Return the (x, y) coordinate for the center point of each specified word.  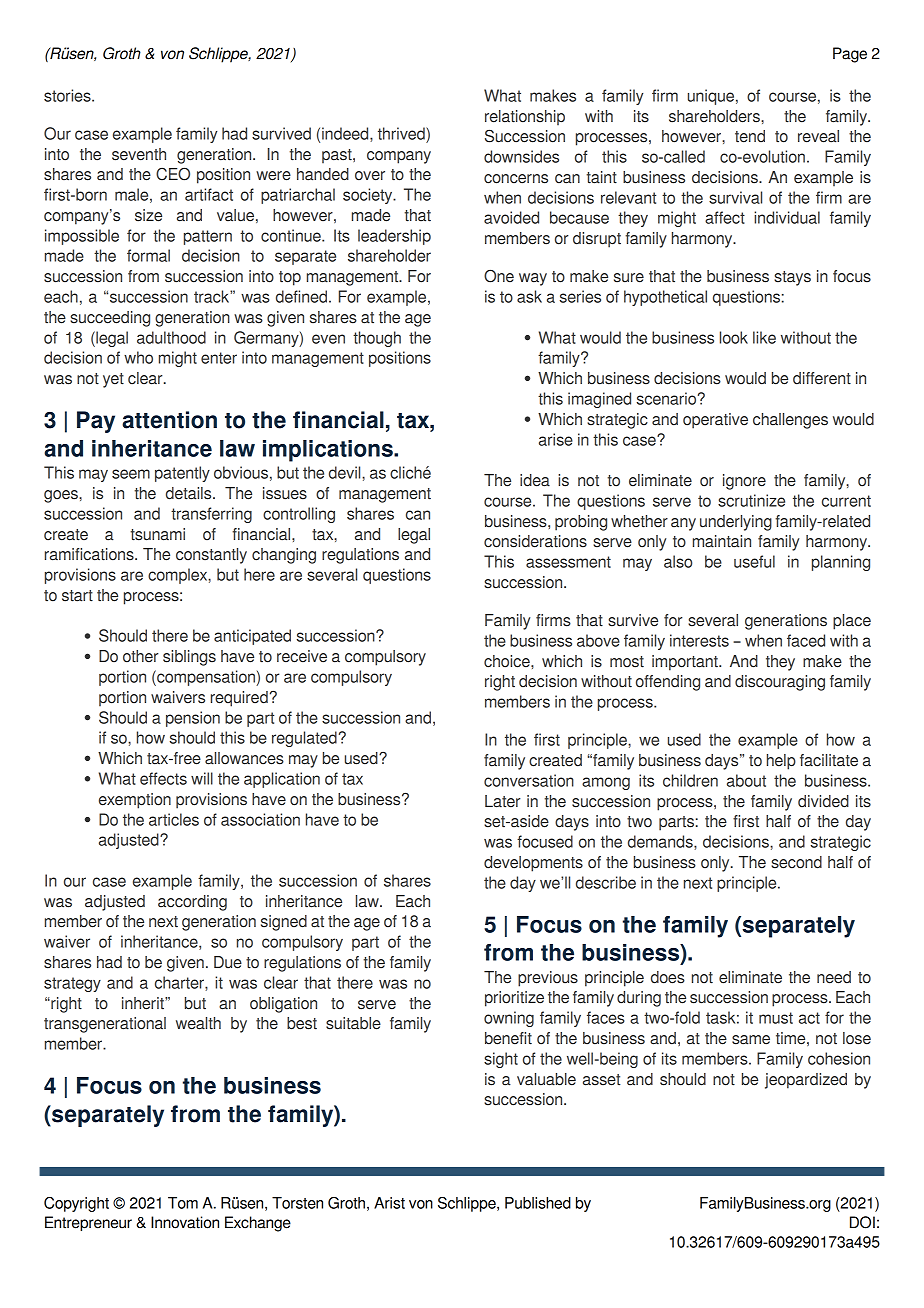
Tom (183, 1203)
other (141, 656)
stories (68, 95)
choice (508, 661)
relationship (525, 117)
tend (750, 136)
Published (538, 1203)
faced (806, 640)
